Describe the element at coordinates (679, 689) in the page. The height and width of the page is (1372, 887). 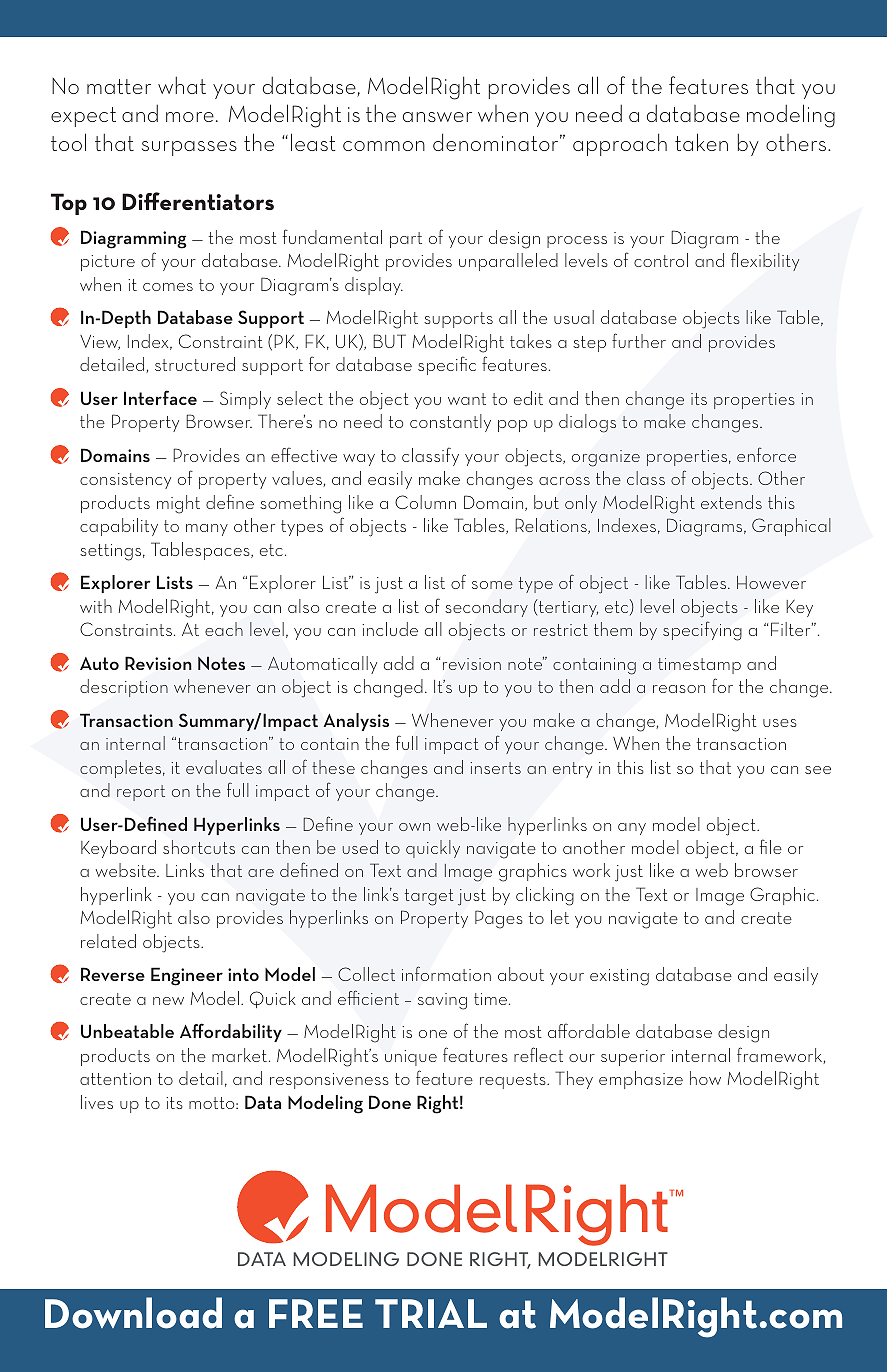
I see `reason` at that location.
